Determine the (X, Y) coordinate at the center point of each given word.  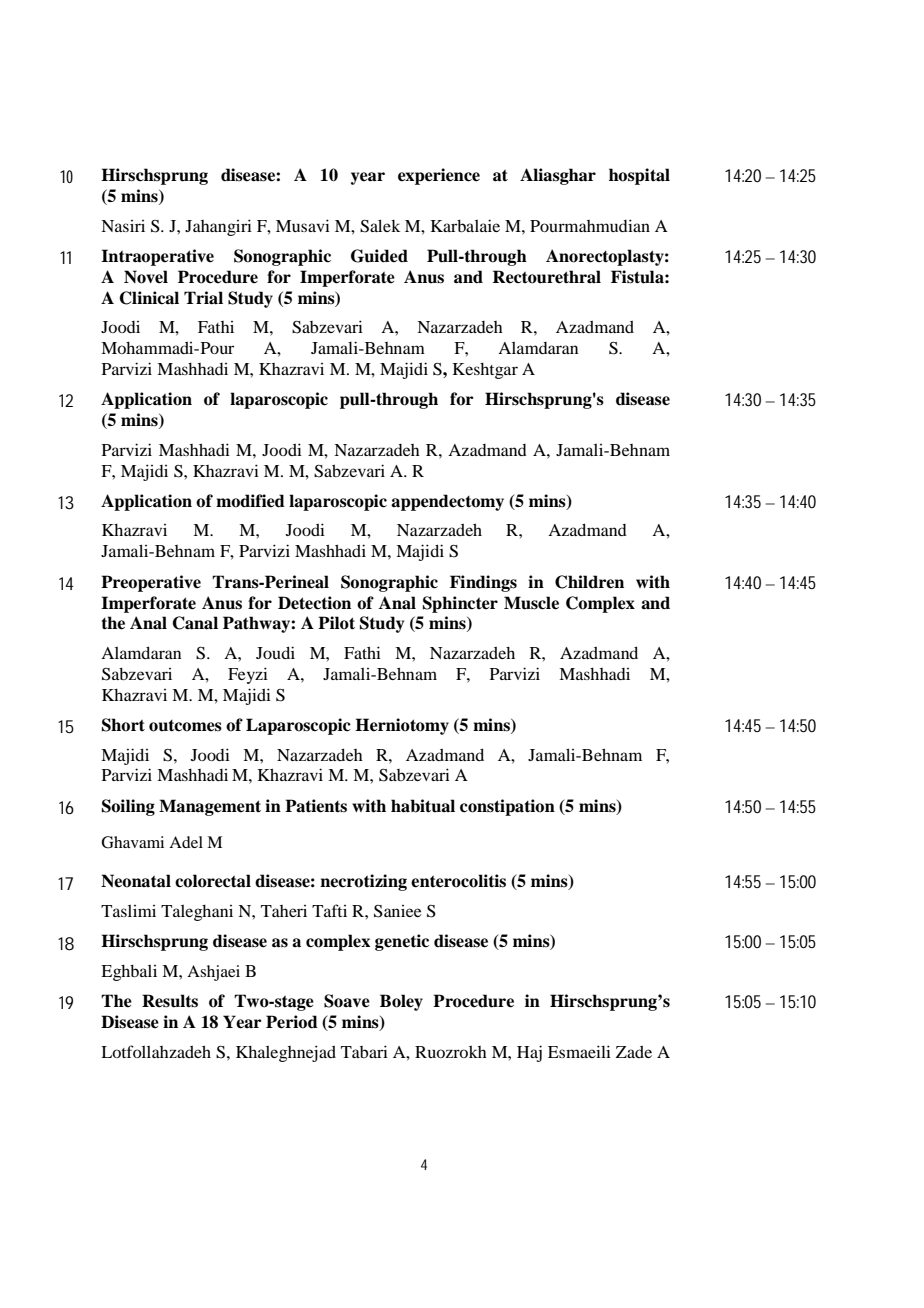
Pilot (336, 623)
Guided (379, 256)
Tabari (364, 1051)
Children (589, 582)
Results (170, 1001)
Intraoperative (157, 257)
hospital (639, 176)
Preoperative (151, 583)
